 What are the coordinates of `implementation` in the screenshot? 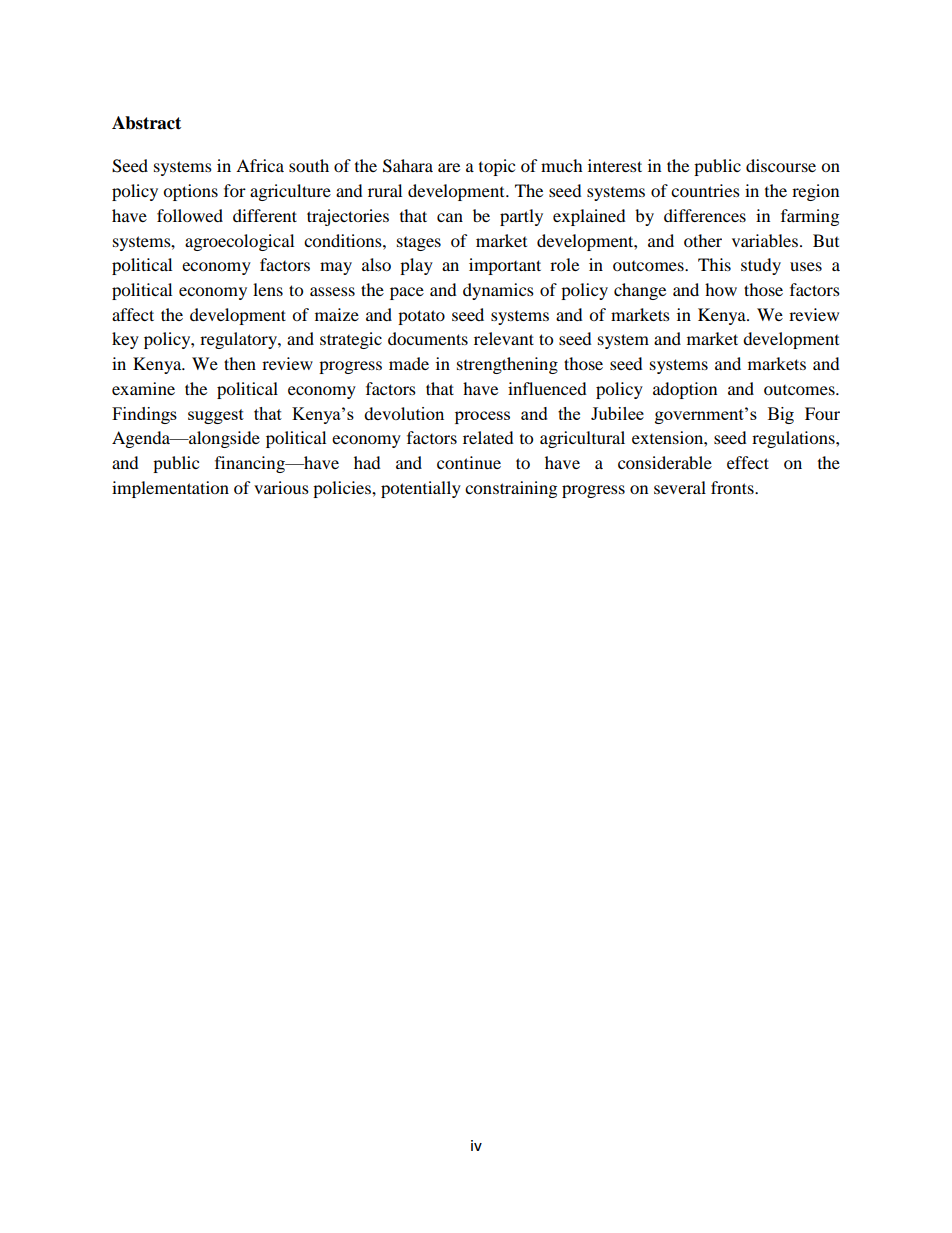 It's located at (170, 489).
